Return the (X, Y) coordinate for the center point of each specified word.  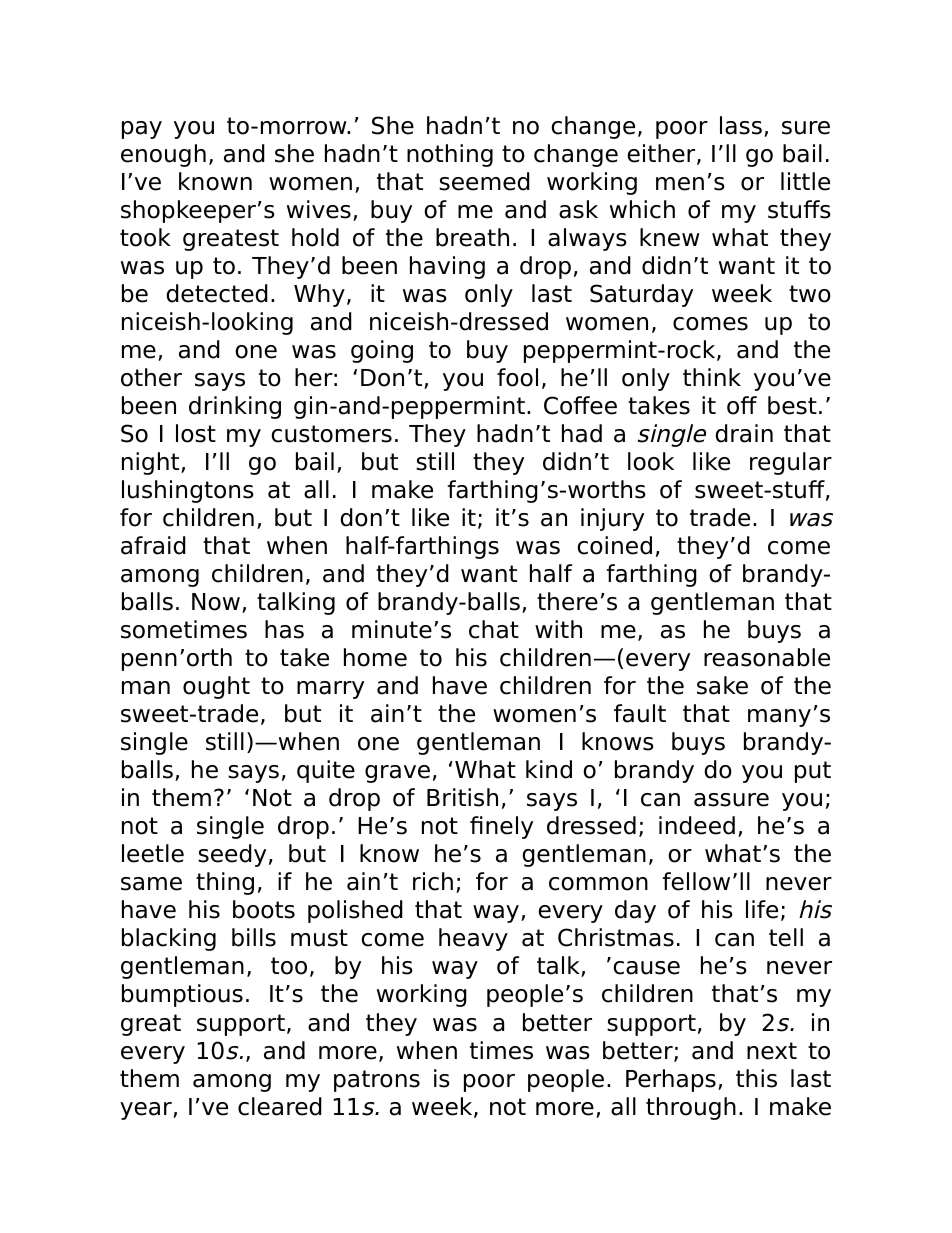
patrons (377, 1081)
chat (494, 629)
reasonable (767, 657)
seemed (484, 181)
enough (163, 155)
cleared (280, 1106)
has (284, 629)
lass (741, 125)
